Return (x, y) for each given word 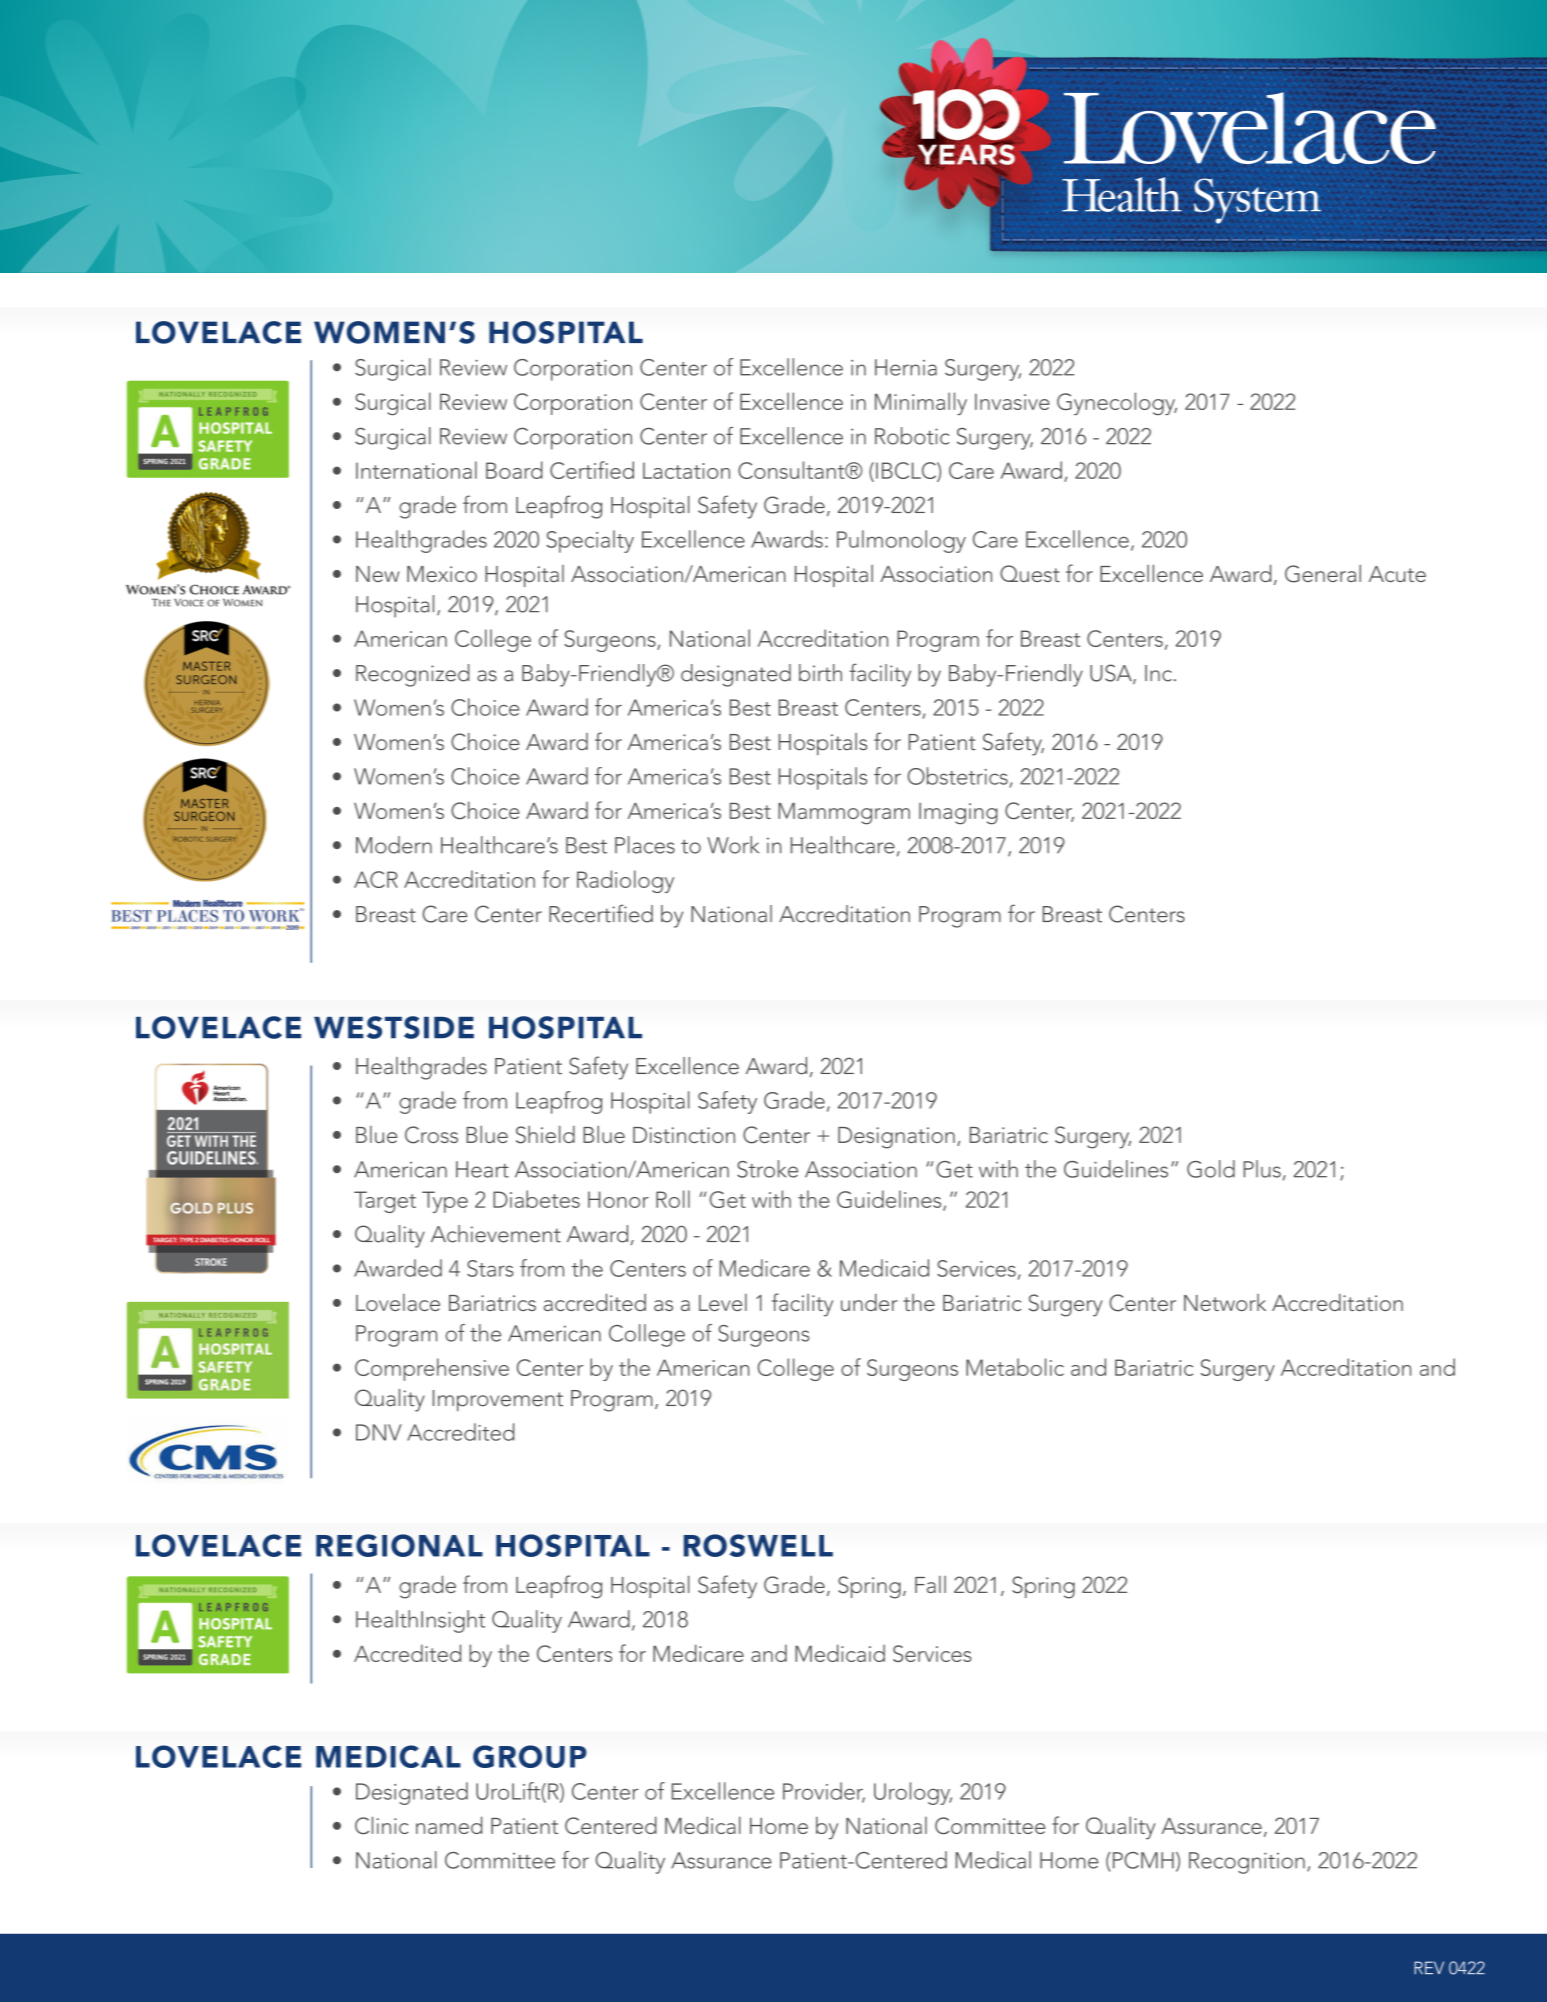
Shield (545, 1135)
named (449, 1825)
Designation (896, 1138)
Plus (1262, 1169)
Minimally (921, 403)
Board (514, 470)
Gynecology (1117, 403)
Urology (913, 1793)
